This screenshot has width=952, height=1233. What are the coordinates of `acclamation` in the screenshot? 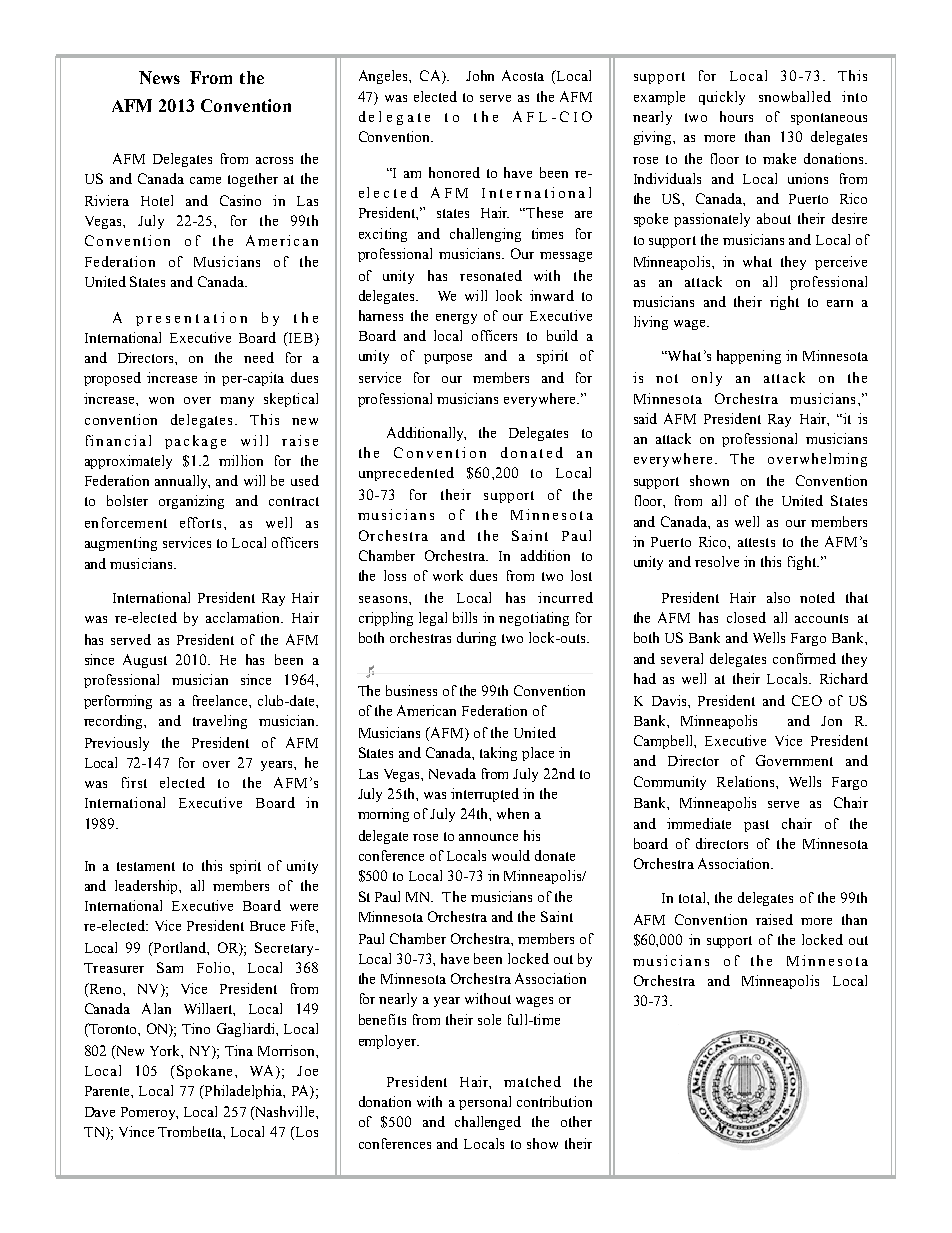 It's located at (244, 617).
